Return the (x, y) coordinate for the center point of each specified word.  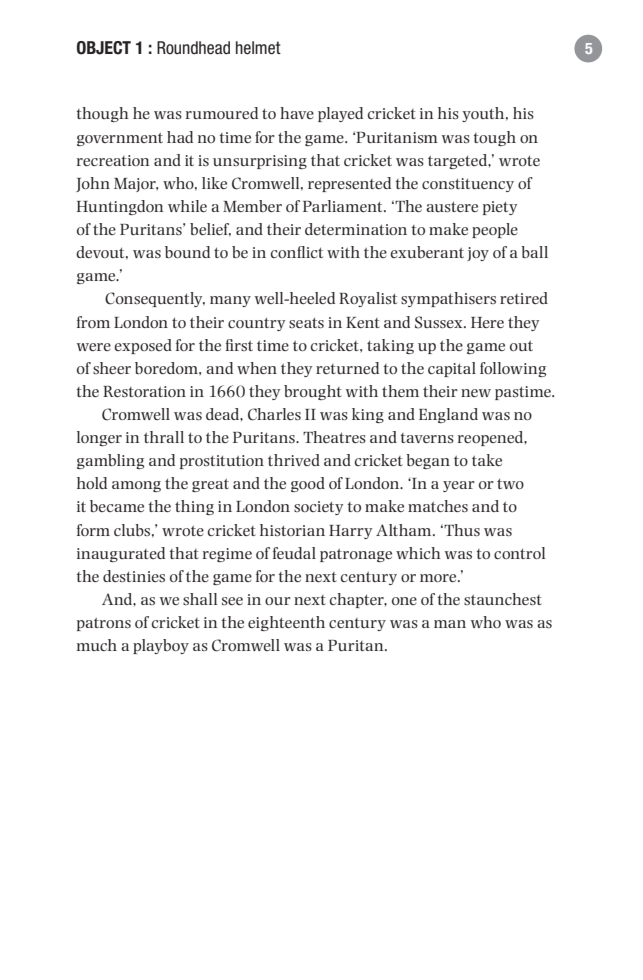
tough (495, 138)
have (297, 113)
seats (306, 322)
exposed (143, 346)
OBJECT (104, 48)
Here (487, 322)
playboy (161, 646)
